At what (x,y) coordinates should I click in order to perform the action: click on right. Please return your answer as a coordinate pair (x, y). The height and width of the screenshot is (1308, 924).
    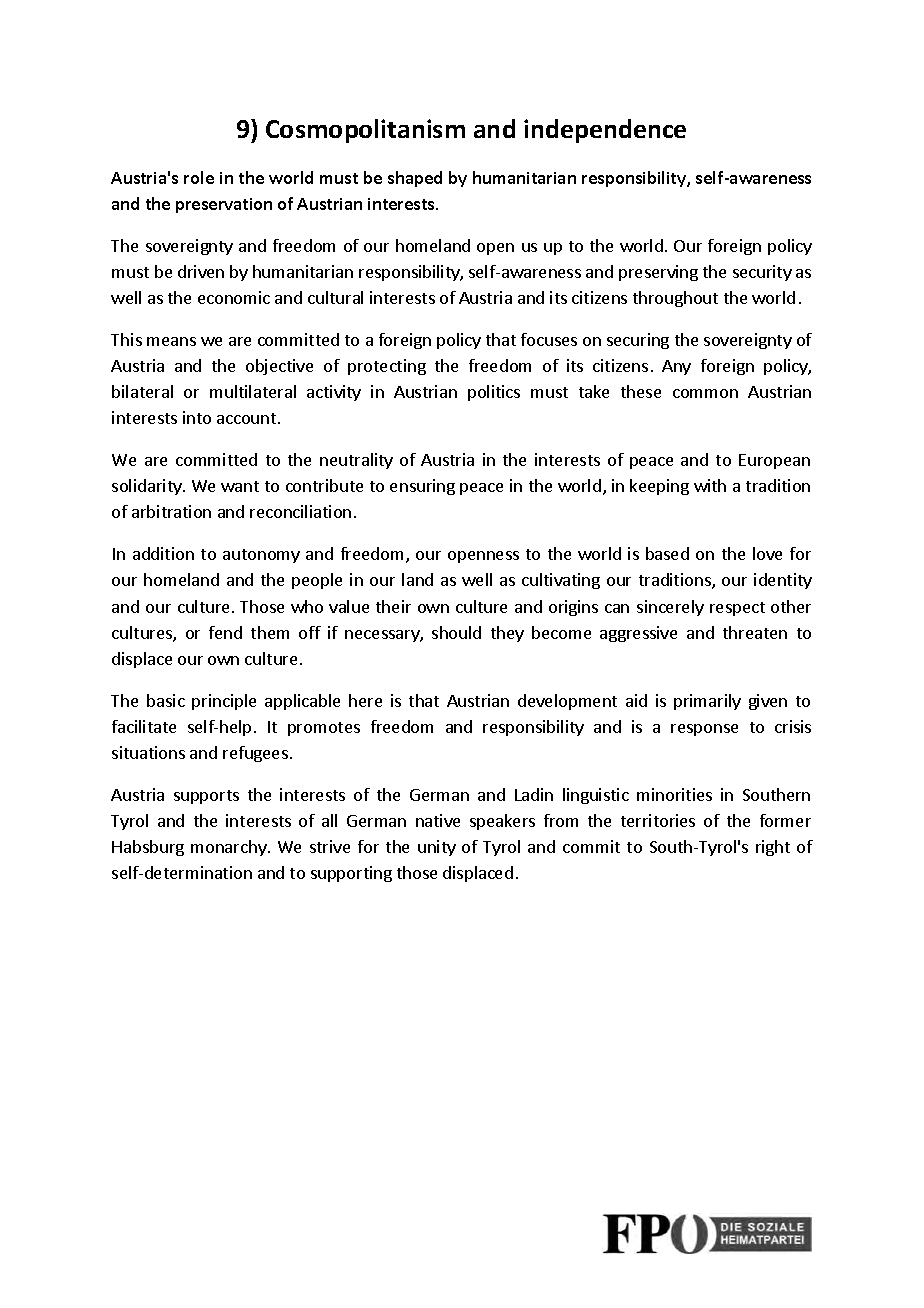
    Looking at the image, I should click on (773, 848).
